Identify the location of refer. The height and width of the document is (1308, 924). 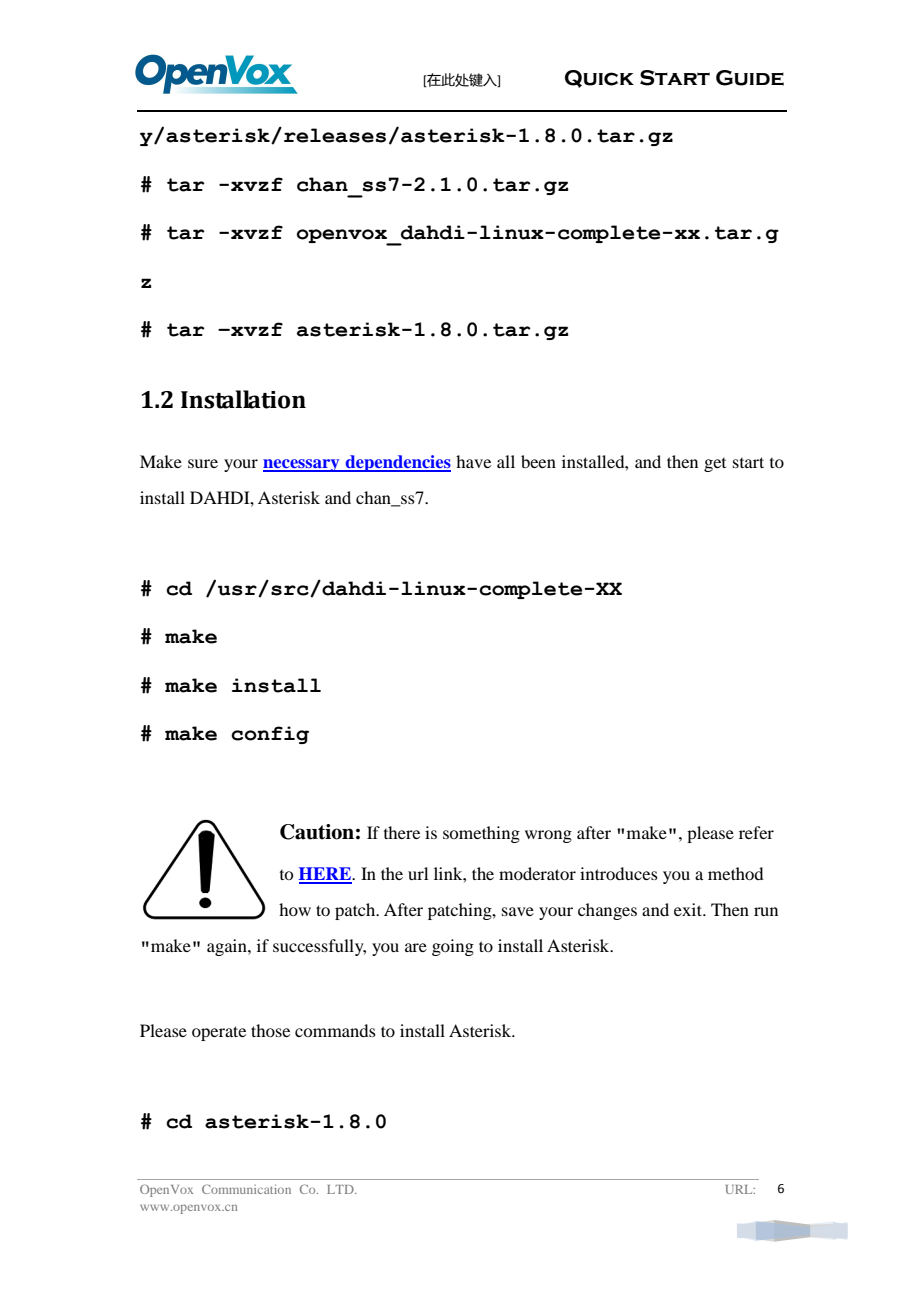
(756, 832).
